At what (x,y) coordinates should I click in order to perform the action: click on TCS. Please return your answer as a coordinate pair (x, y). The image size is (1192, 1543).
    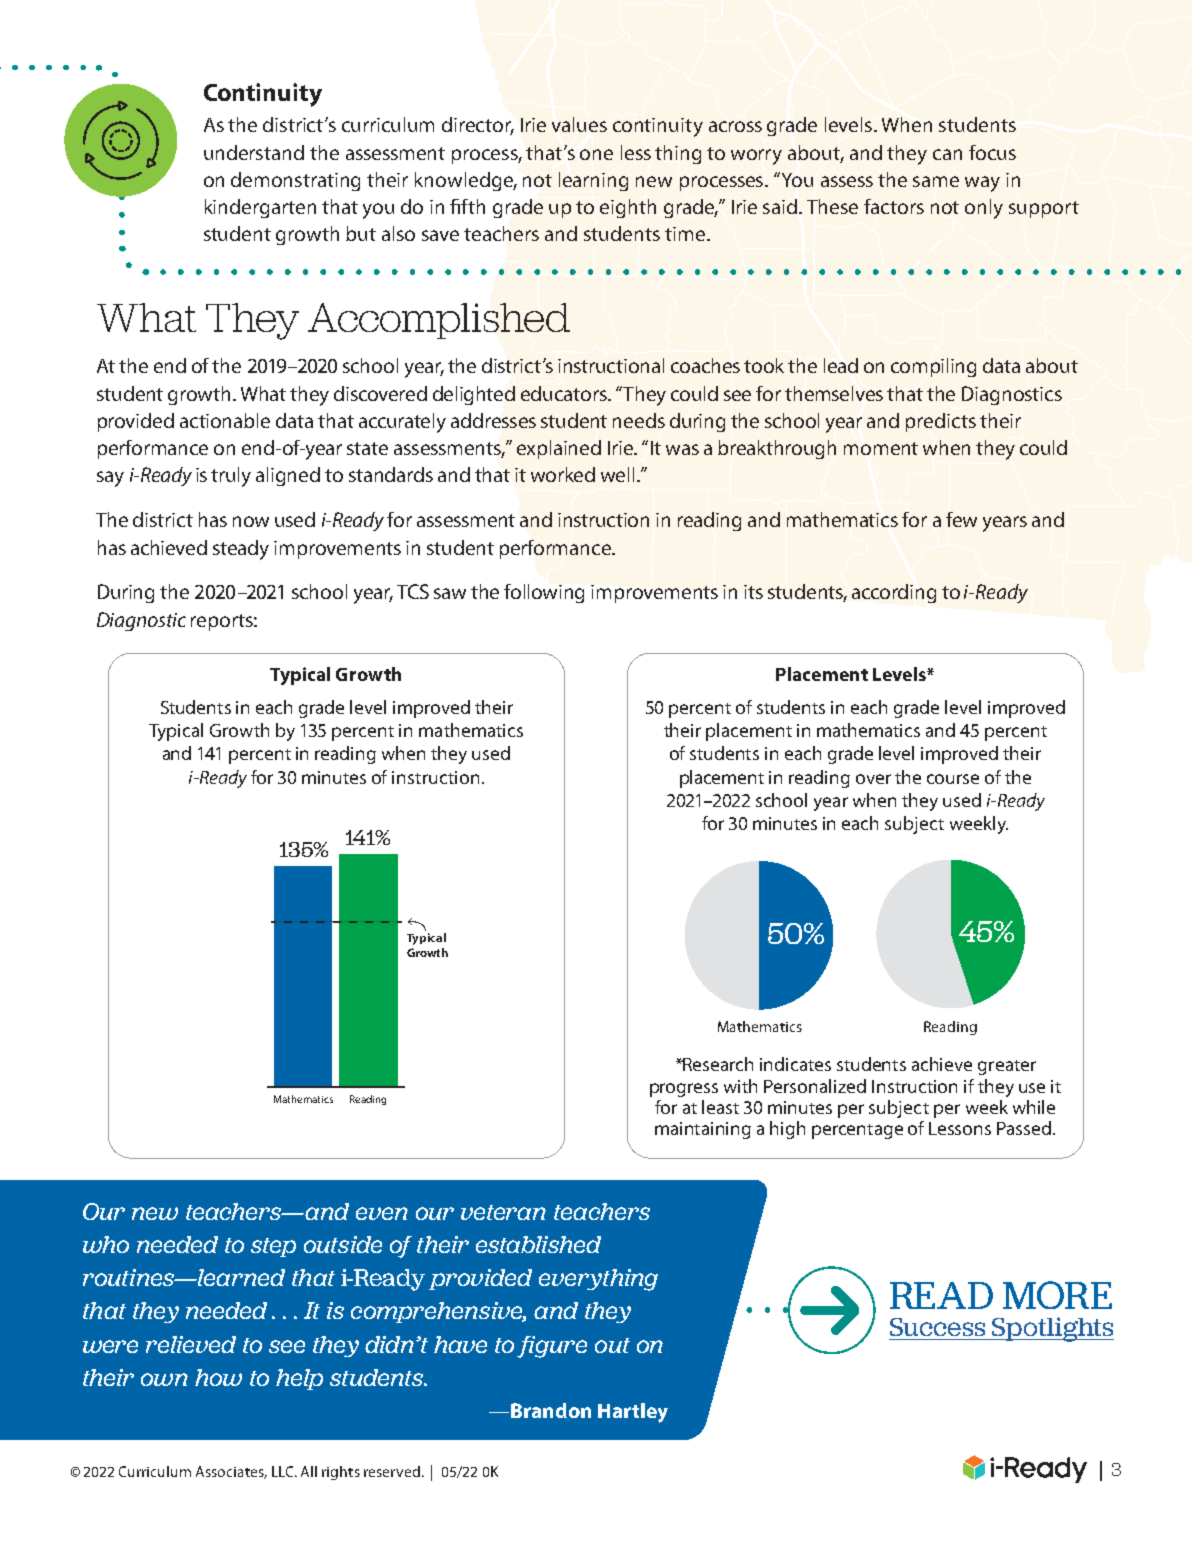
    Looking at the image, I should click on (413, 591).
